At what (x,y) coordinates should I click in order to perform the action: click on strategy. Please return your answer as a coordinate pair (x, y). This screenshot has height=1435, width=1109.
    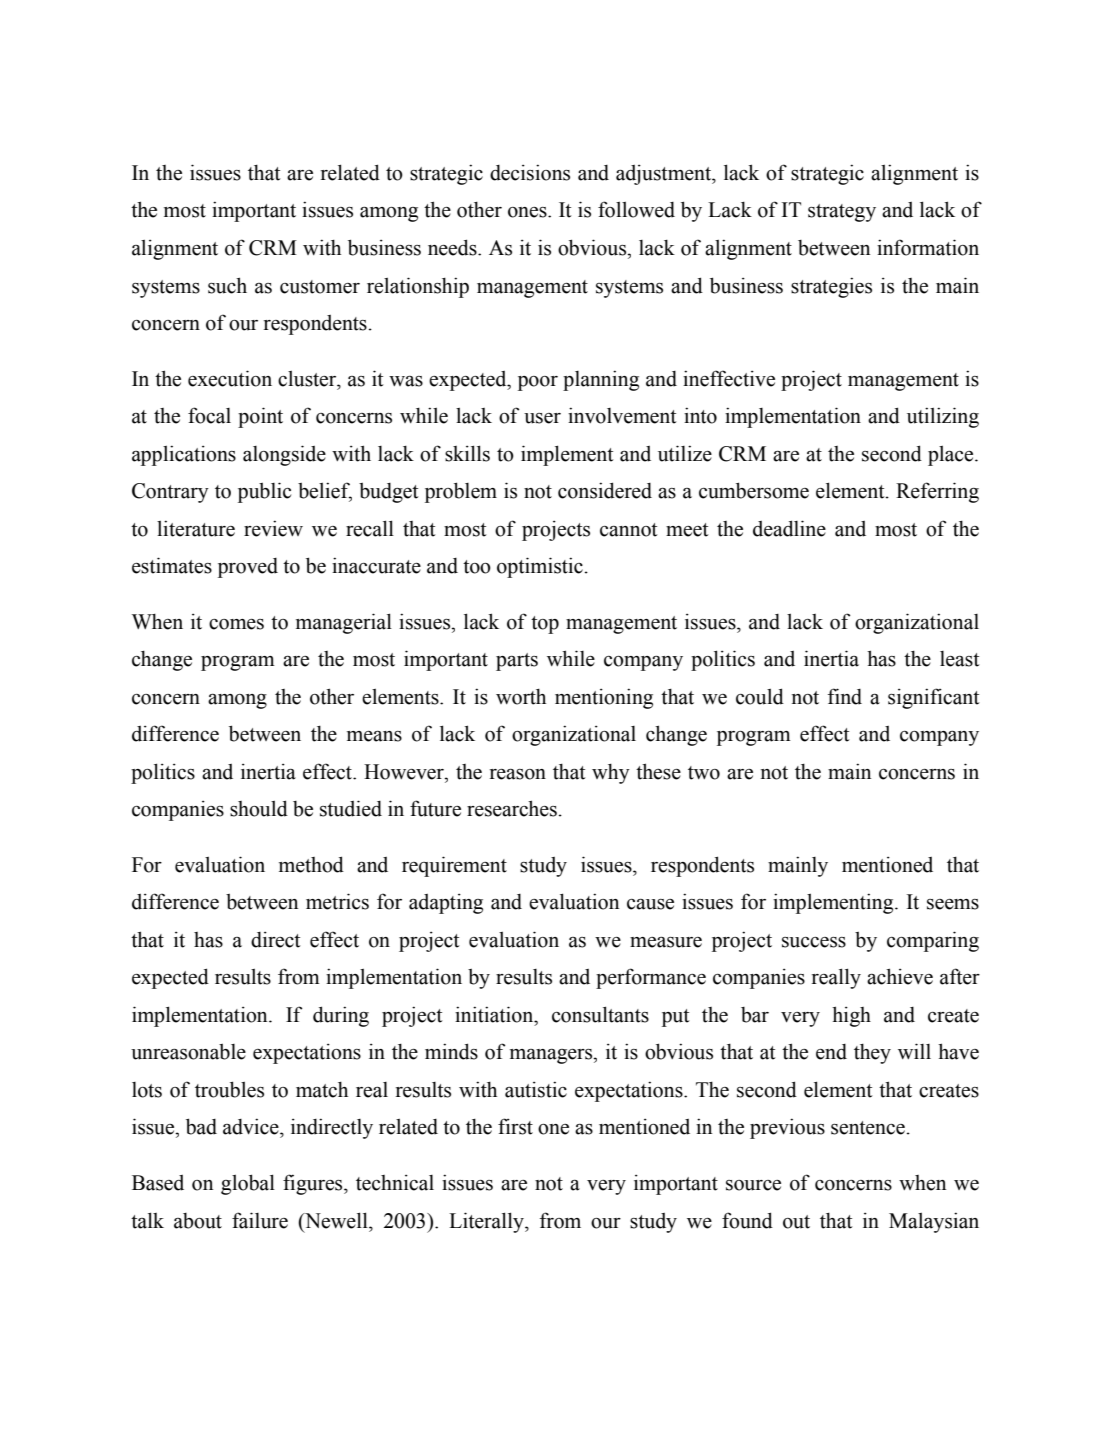
    Looking at the image, I should click on (842, 213).
